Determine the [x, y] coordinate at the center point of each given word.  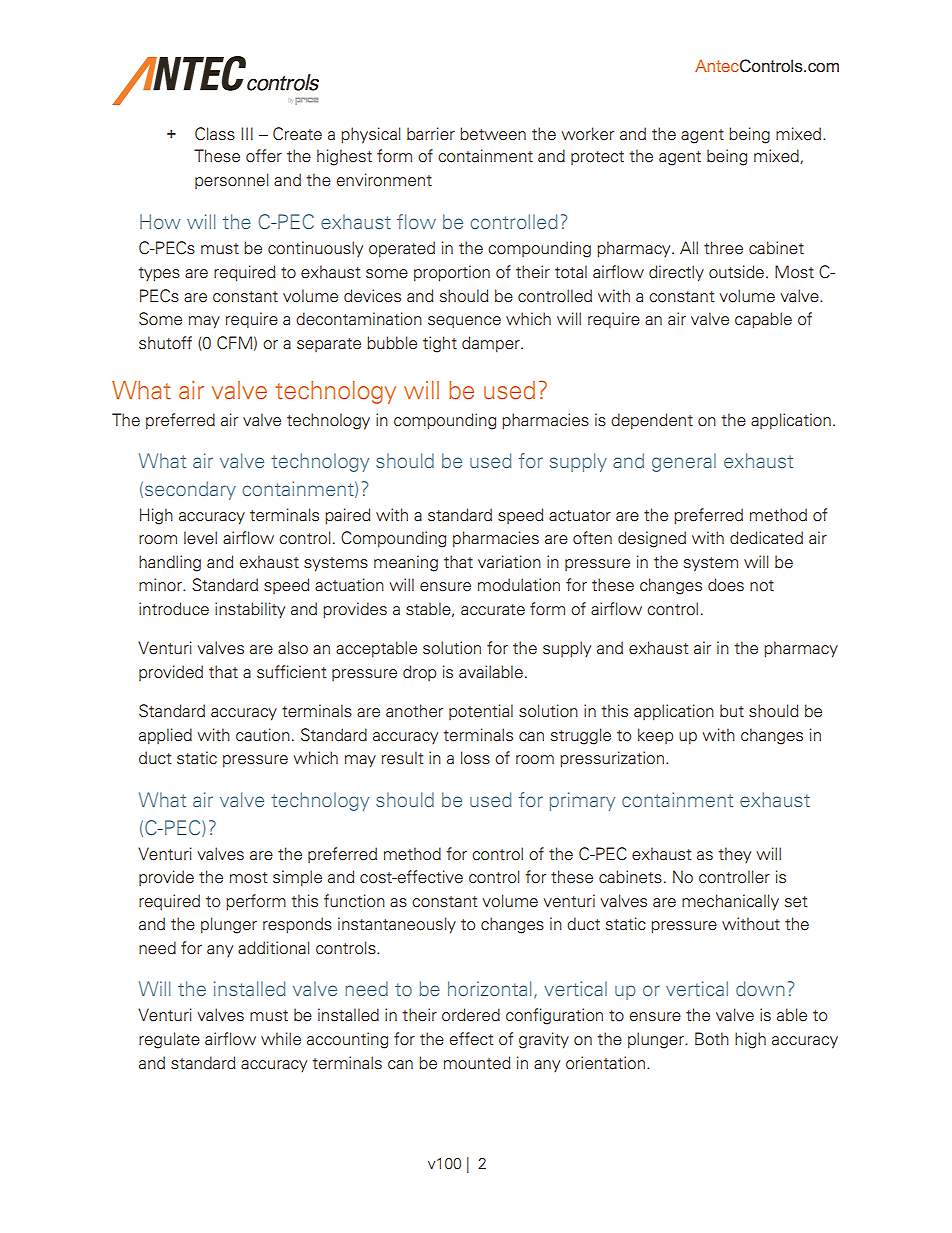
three [723, 248]
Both [712, 1039]
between [493, 134]
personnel [231, 181]
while [281, 1038]
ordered [471, 1015]
